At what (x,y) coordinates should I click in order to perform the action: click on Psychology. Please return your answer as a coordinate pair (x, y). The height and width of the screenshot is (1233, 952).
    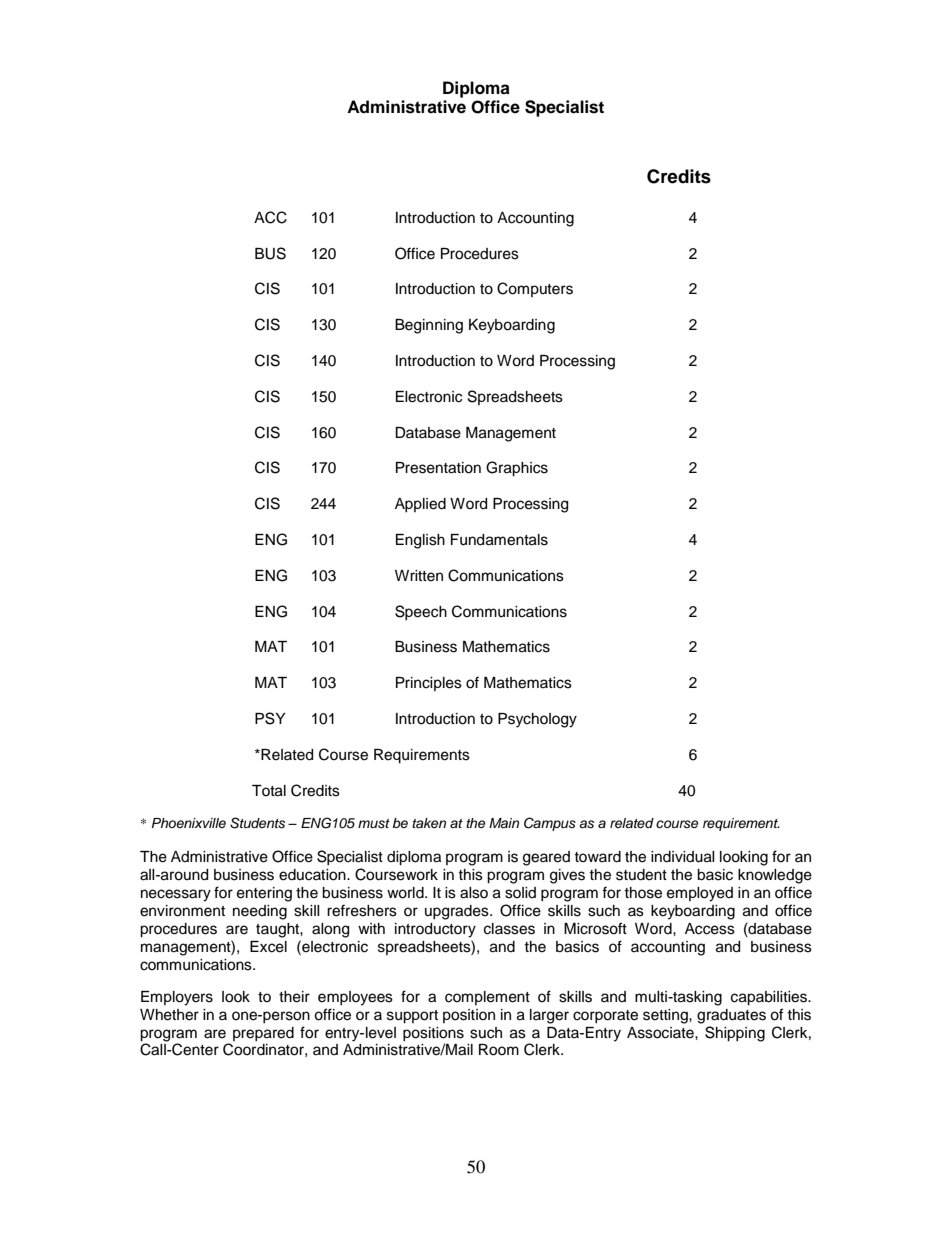
    Looking at the image, I should click on (537, 720).
